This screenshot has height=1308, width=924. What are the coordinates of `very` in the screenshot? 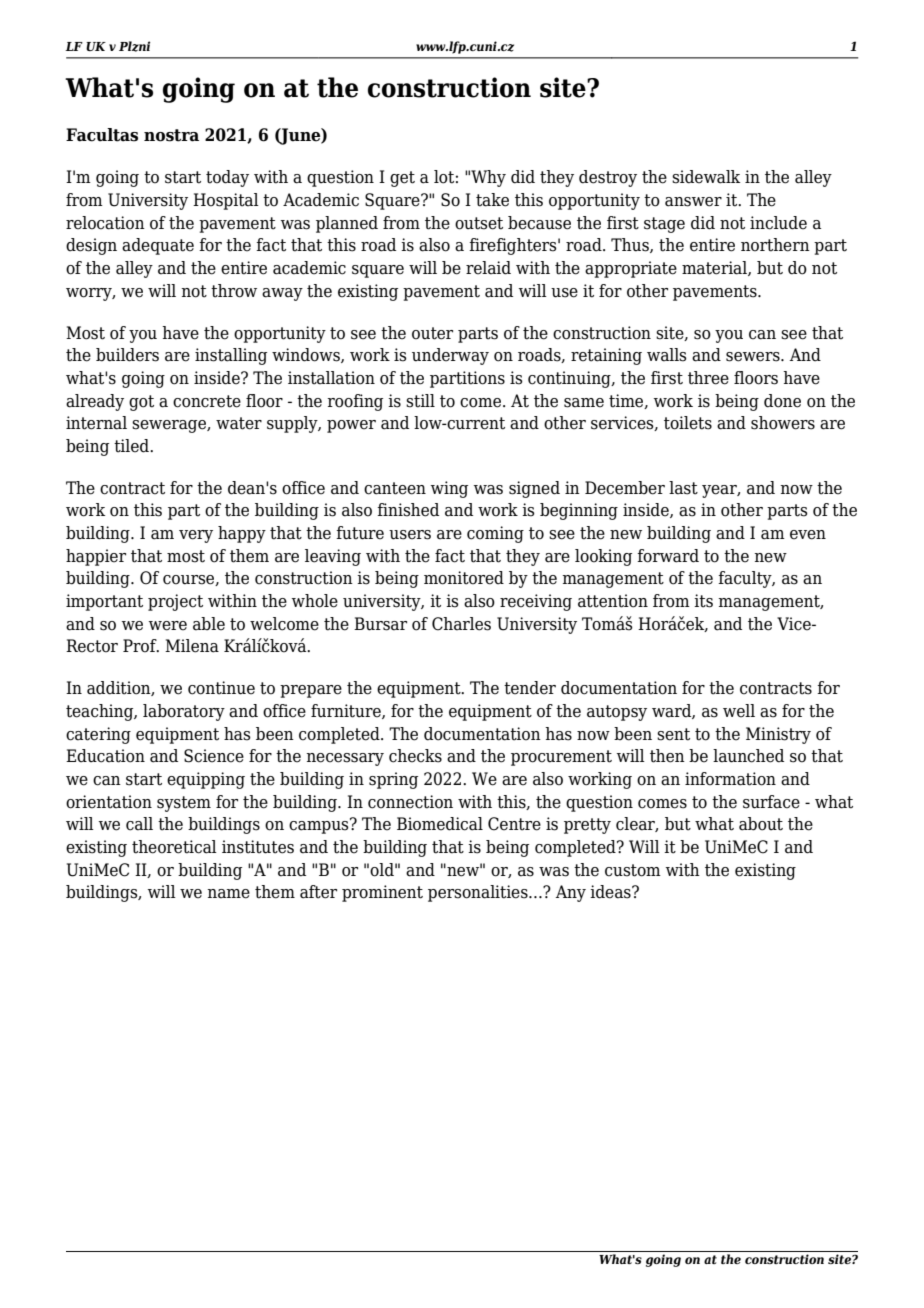 It's located at (196, 536).
